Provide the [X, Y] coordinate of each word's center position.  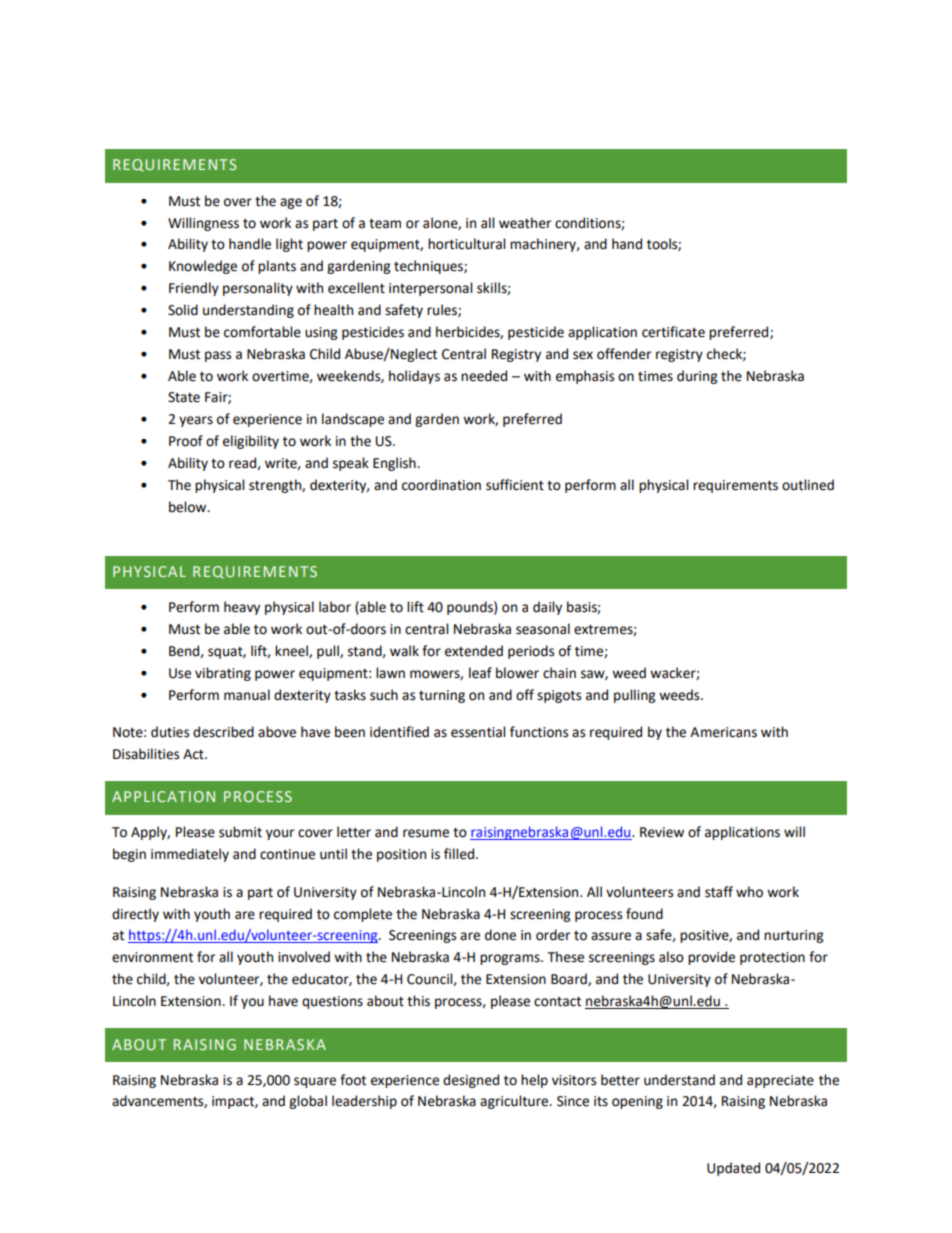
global [308, 1102]
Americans [723, 732]
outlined [808, 485]
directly [135, 915]
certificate [673, 332]
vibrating [223, 674]
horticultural [466, 244]
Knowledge [203, 267]
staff [719, 892]
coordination [441, 485]
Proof [186, 441]
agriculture [515, 1102]
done [500, 935]
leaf [480, 673]
